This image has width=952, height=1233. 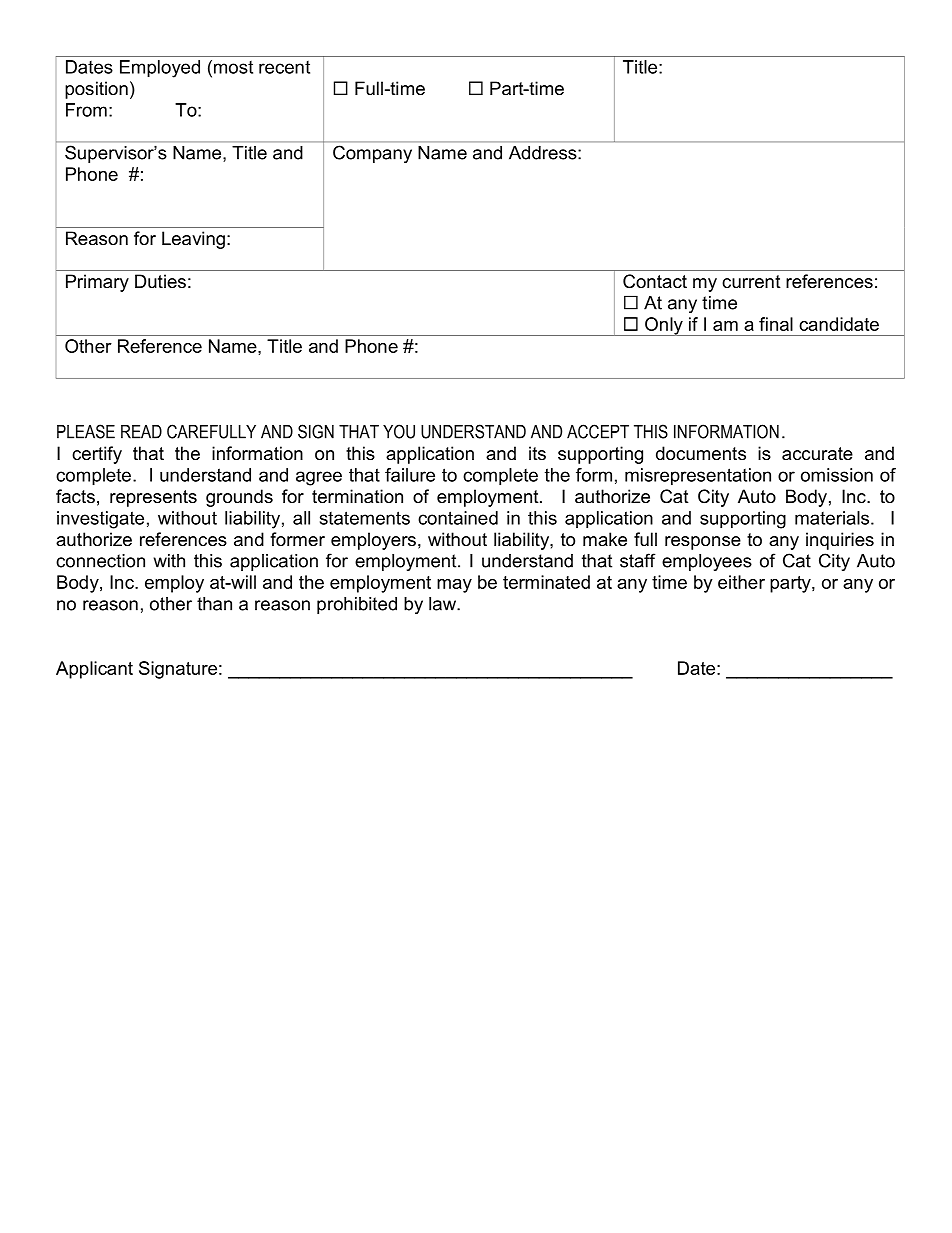 I want to click on either, so click(x=741, y=582).
